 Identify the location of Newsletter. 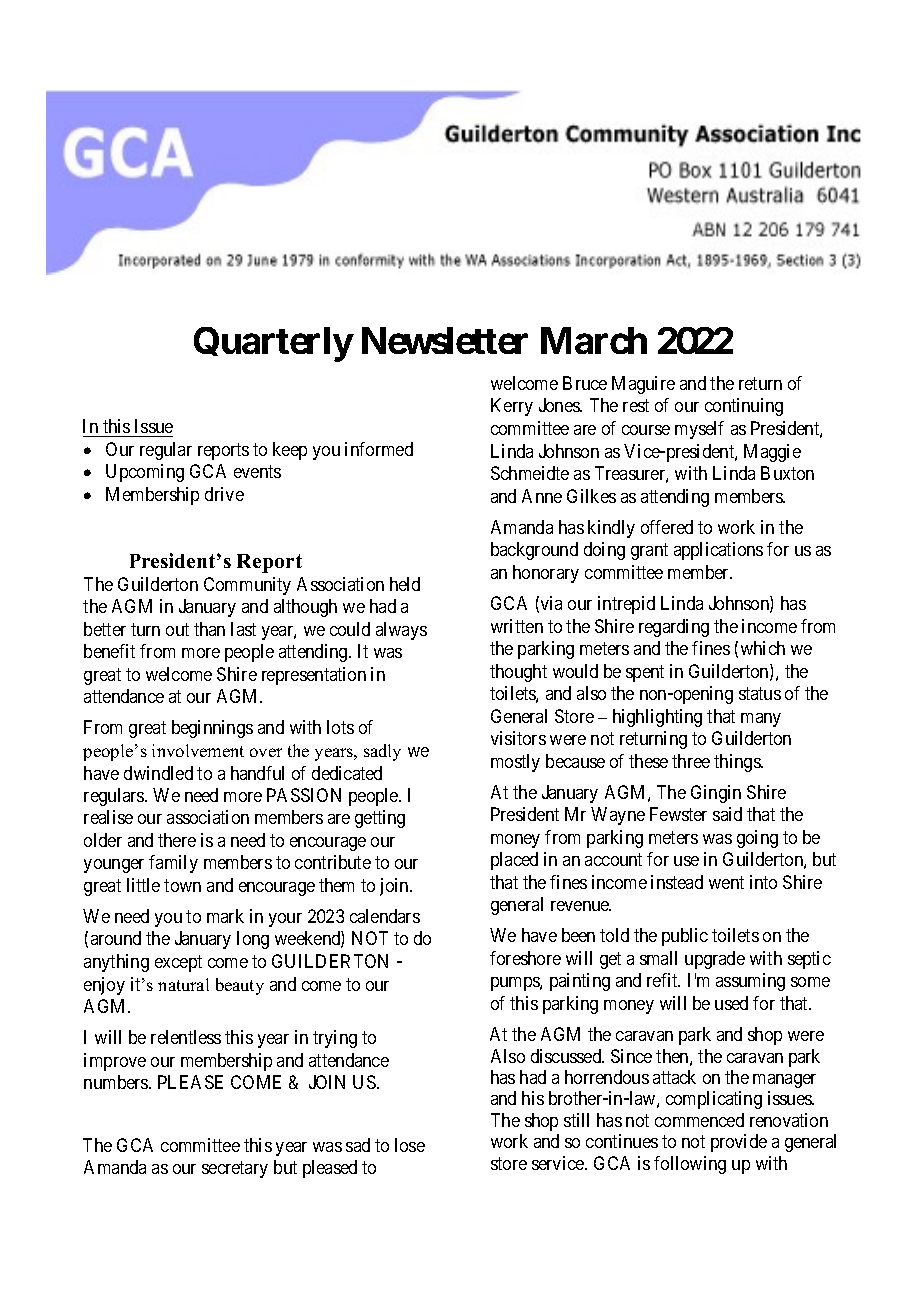
(445, 340).
